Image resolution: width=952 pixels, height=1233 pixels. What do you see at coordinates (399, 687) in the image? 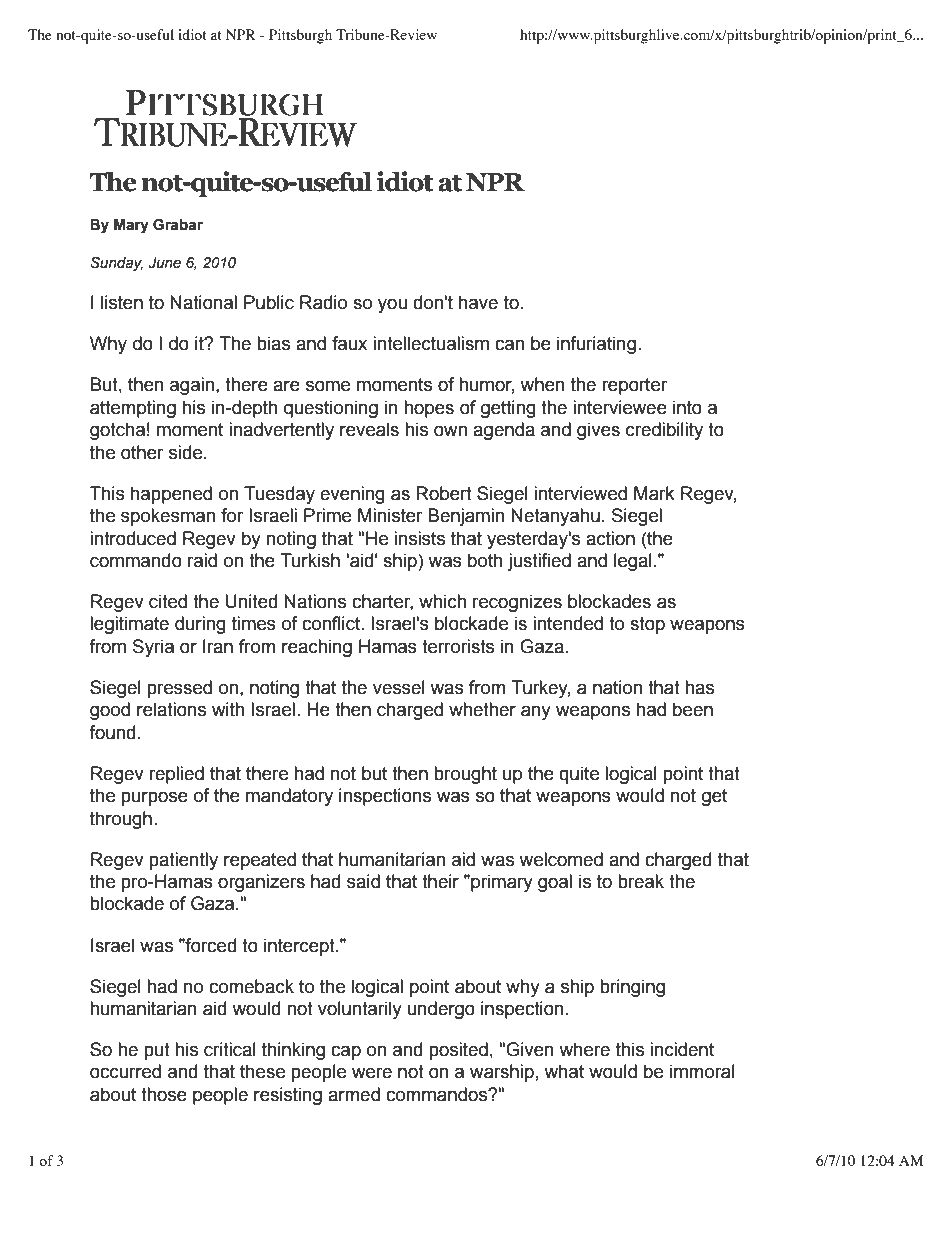
I see `vessel` at bounding box center [399, 687].
